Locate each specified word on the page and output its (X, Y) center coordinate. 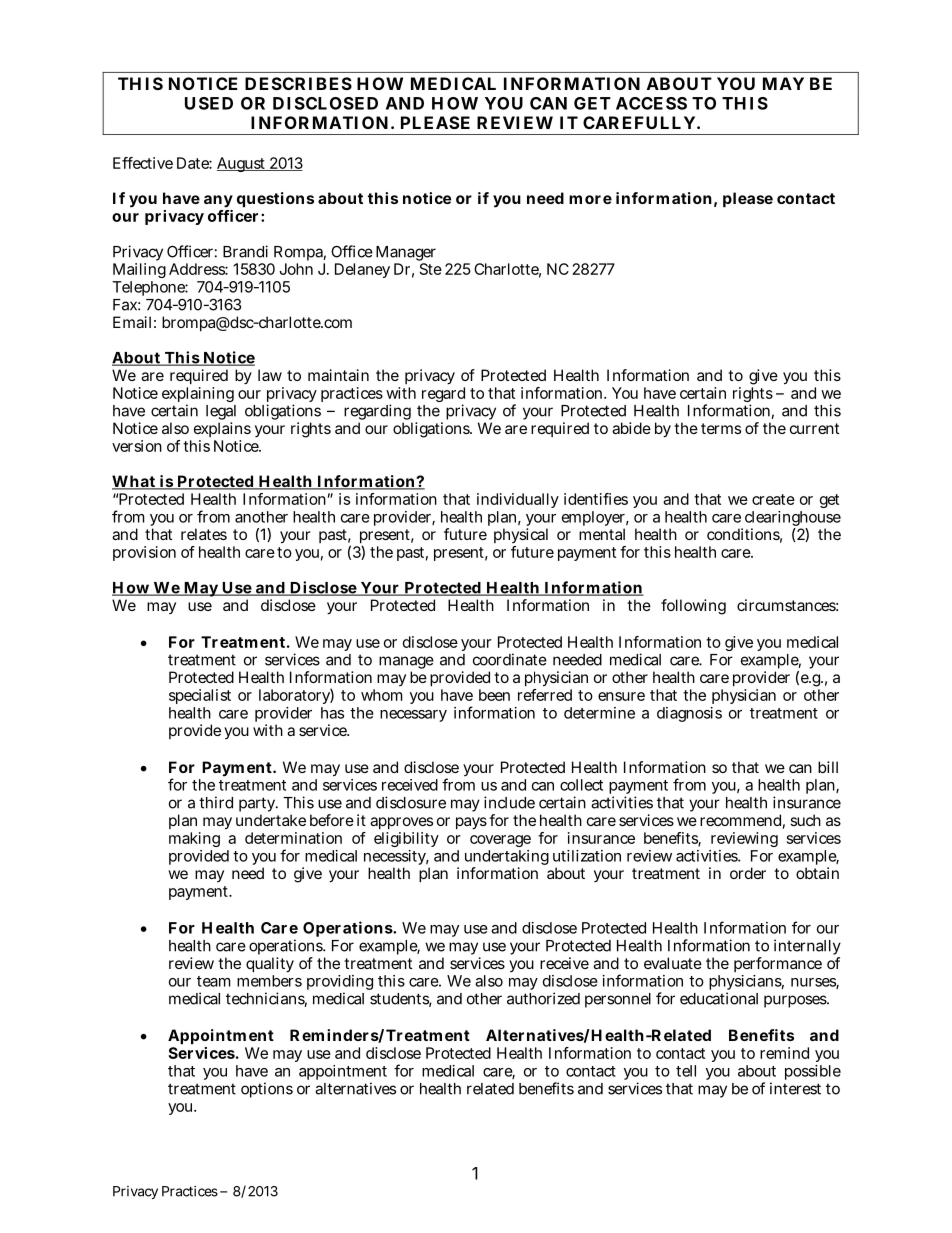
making (194, 839)
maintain (338, 375)
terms (721, 428)
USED (209, 103)
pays (471, 823)
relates (204, 534)
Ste (431, 269)
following (693, 607)
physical (521, 537)
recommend (740, 820)
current (814, 428)
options (267, 1090)
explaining (198, 396)
